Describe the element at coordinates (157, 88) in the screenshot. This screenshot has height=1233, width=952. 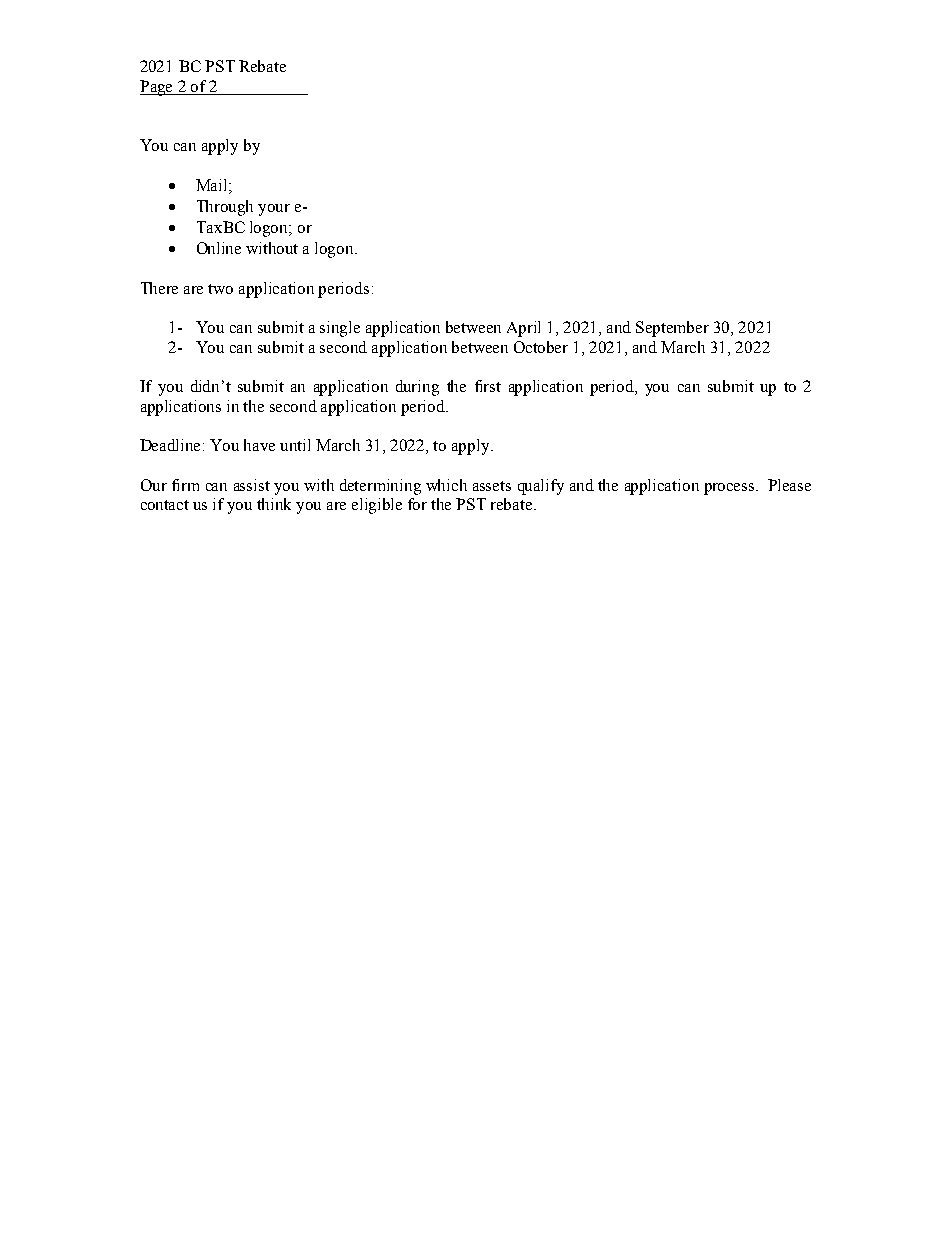
I see `Page` at that location.
